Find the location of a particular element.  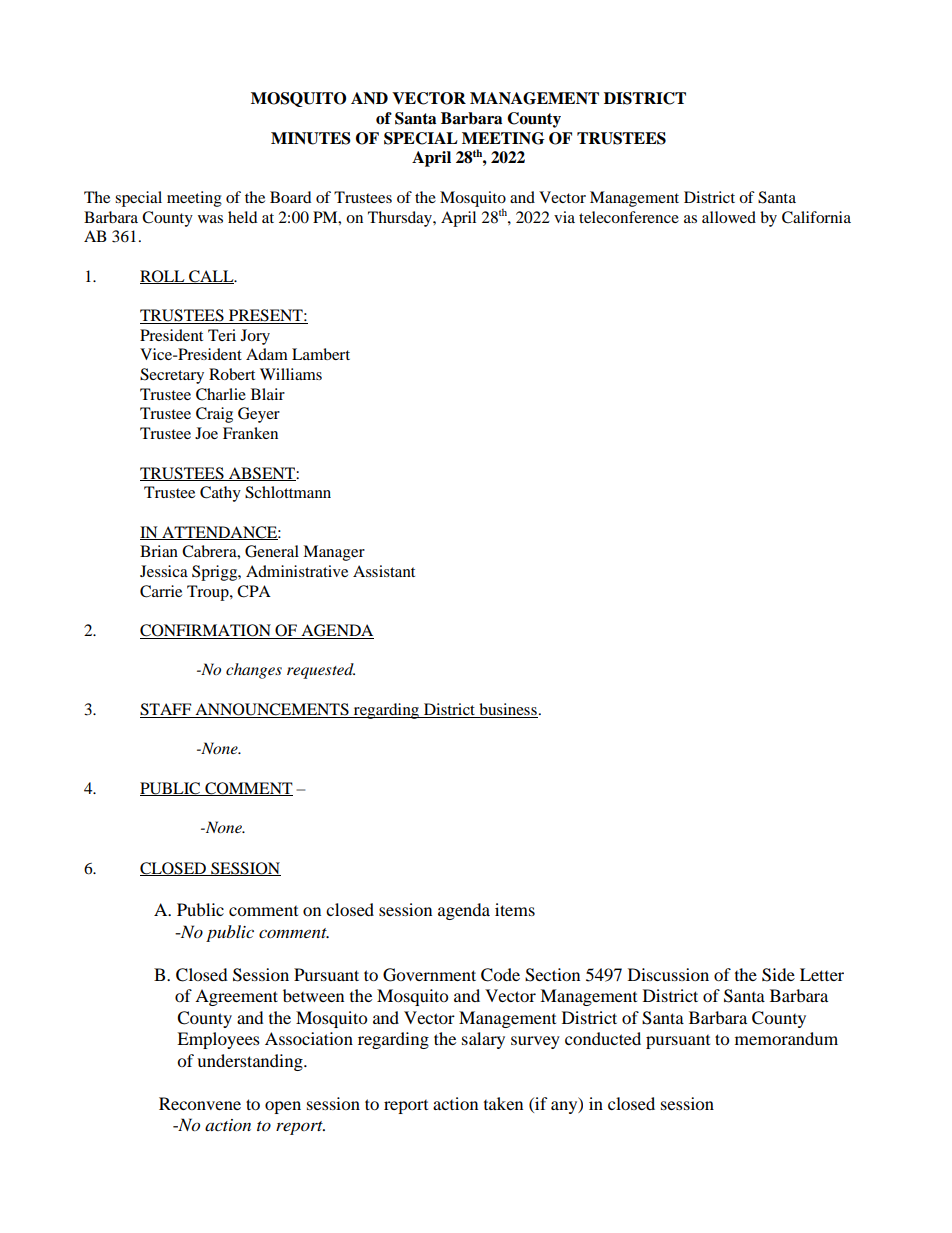

Assistant is located at coordinates (384, 571).
